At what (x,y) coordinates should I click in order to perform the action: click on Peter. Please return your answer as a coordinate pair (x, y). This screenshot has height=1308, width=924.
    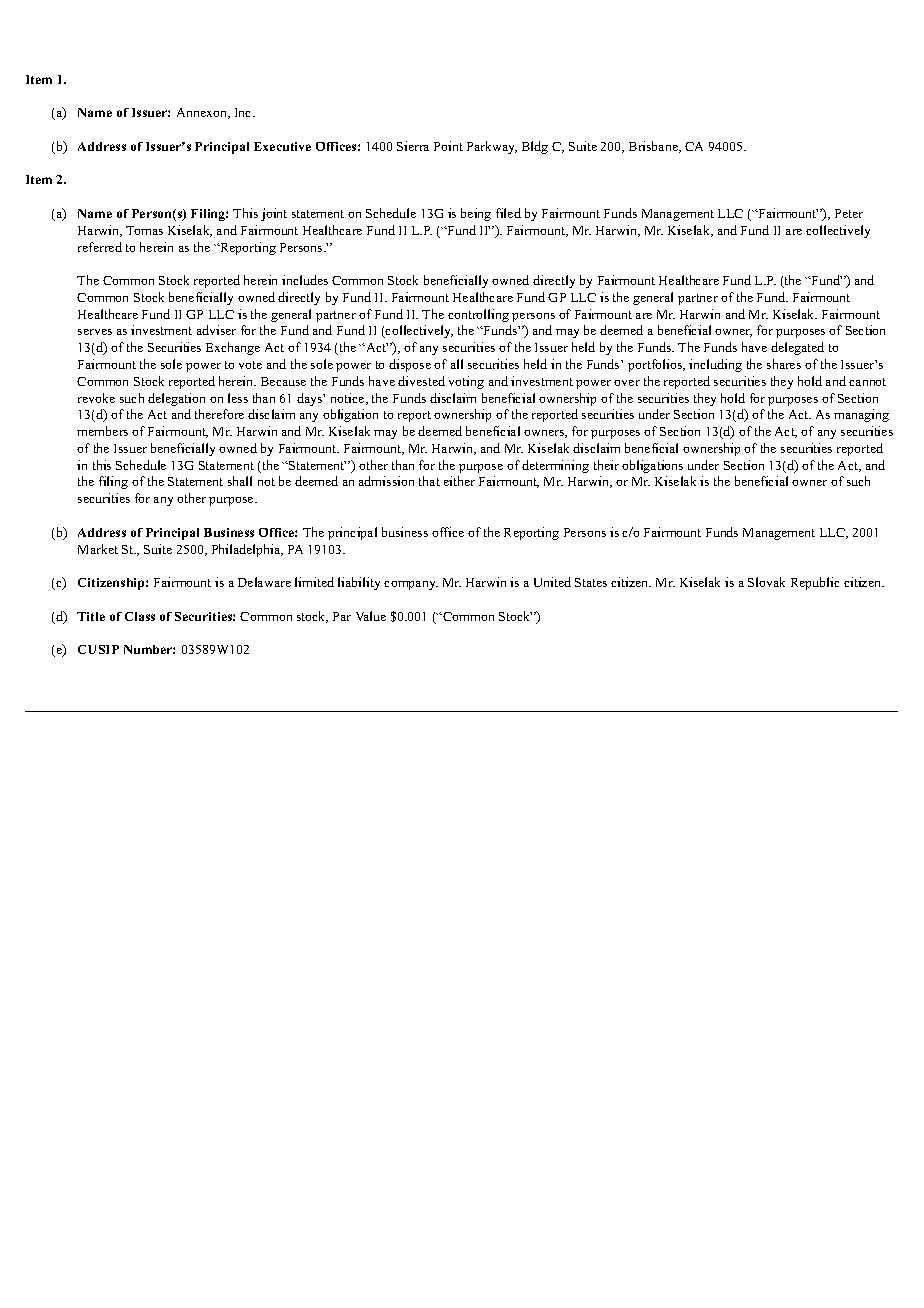
    Looking at the image, I should click on (849, 213).
